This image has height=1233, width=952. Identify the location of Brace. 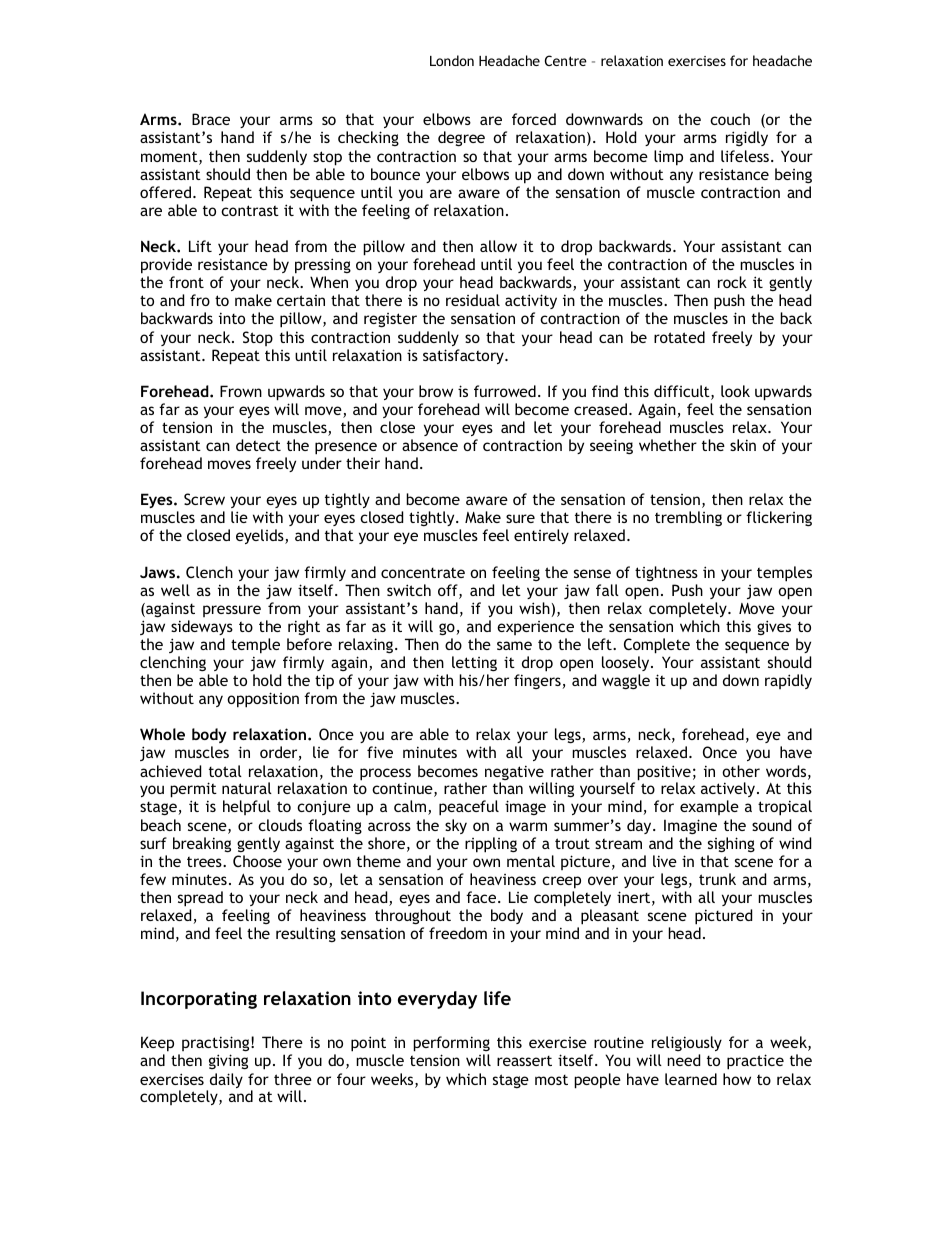
(211, 119).
